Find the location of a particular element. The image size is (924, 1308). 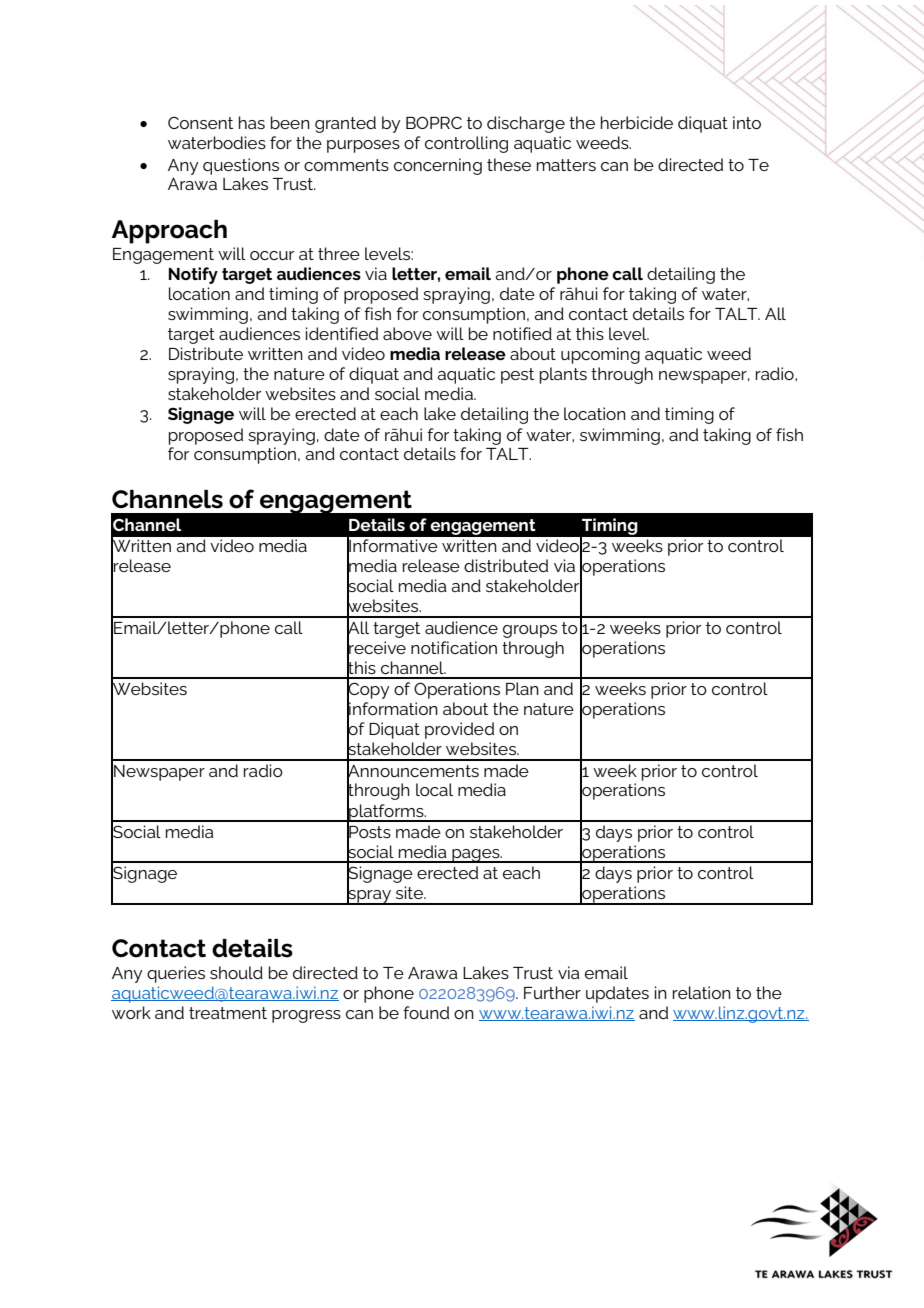

groups is located at coordinates (530, 631).
